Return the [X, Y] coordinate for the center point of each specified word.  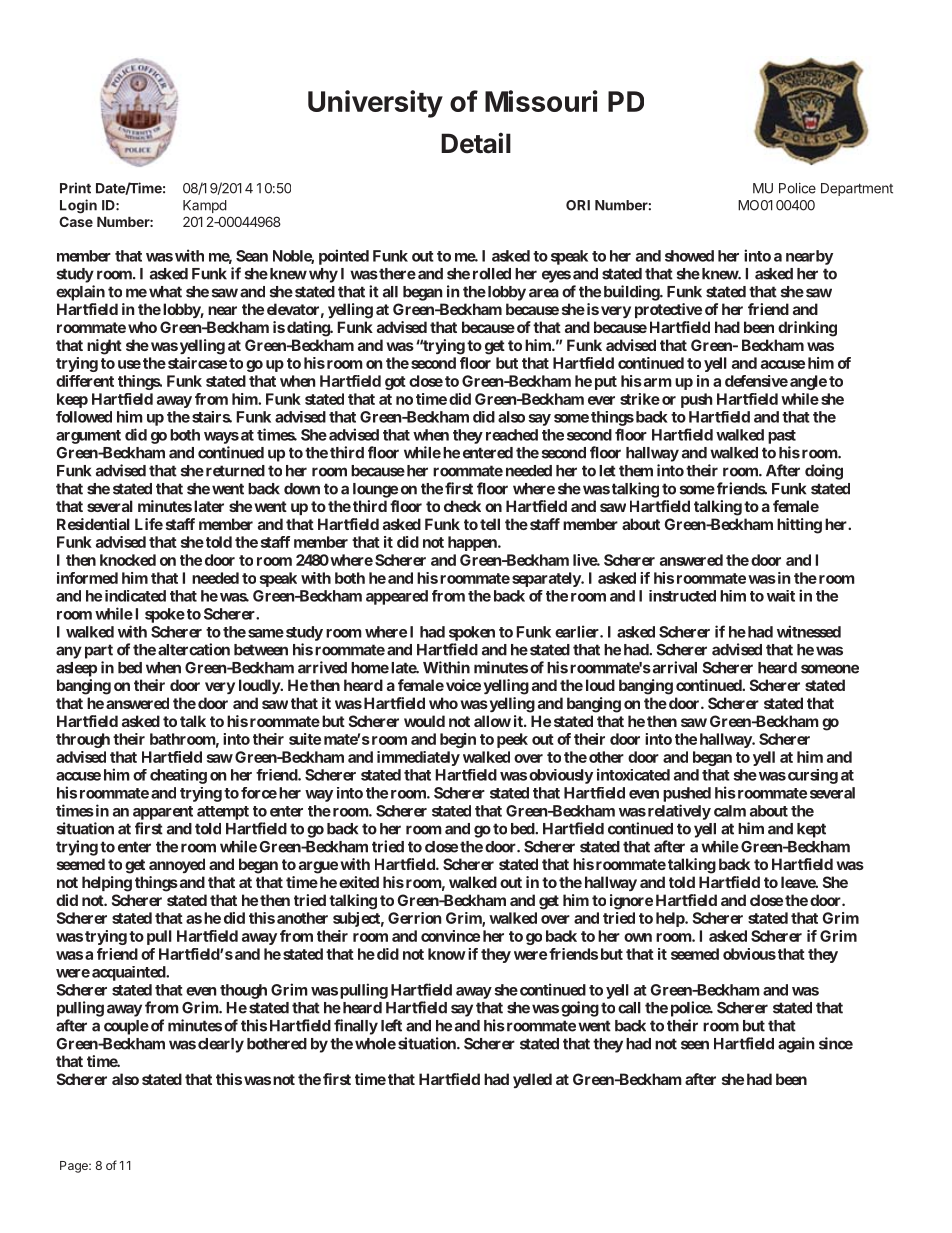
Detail [476, 143]
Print [75, 188]
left [391, 1025]
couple [126, 1027]
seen [695, 1045]
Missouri [541, 101]
